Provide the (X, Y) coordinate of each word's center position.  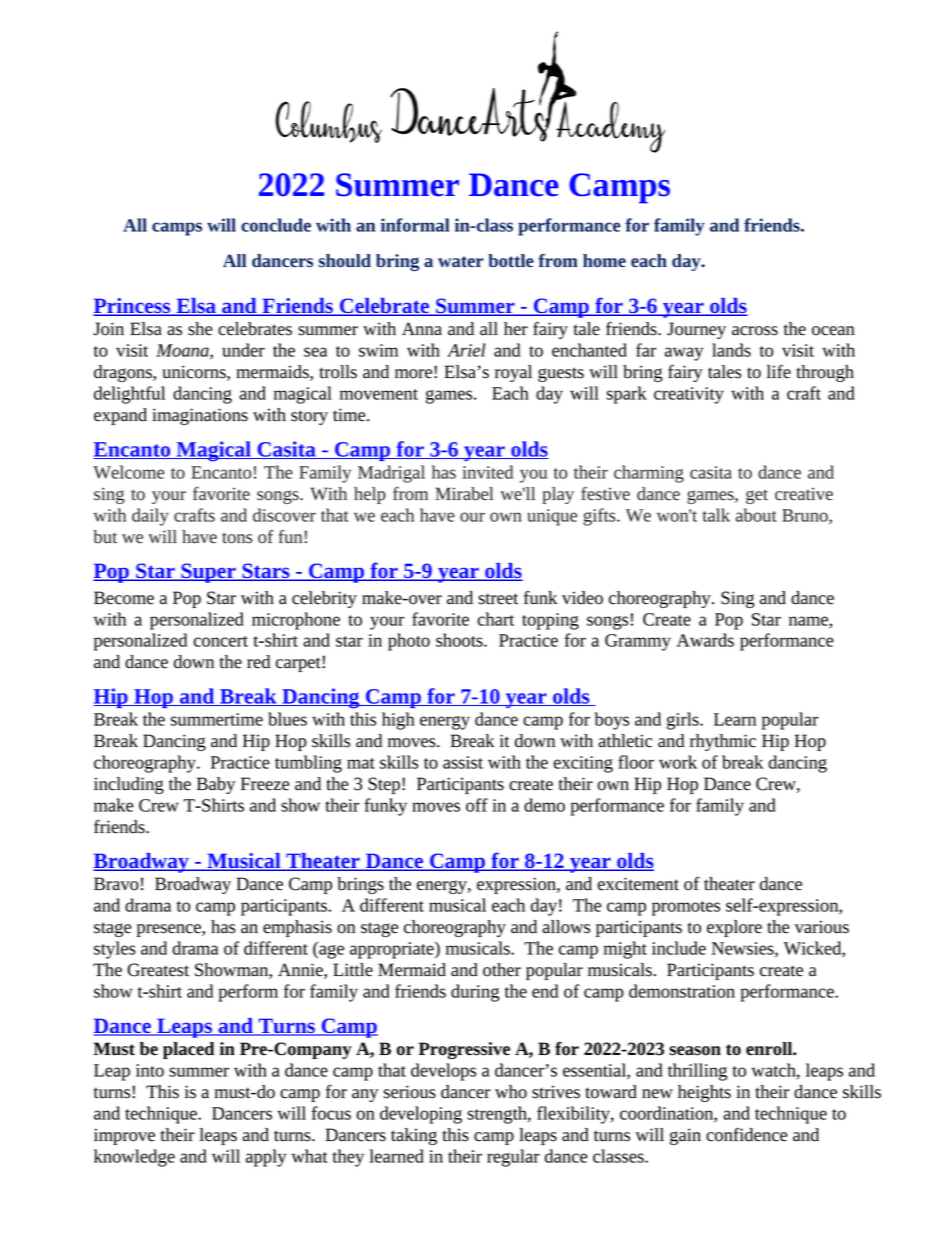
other (502, 970)
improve (124, 1136)
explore (734, 928)
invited (487, 472)
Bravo (116, 884)
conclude (276, 225)
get (757, 496)
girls (684, 721)
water (460, 261)
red (258, 662)
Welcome (128, 472)
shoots (460, 640)
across (755, 331)
